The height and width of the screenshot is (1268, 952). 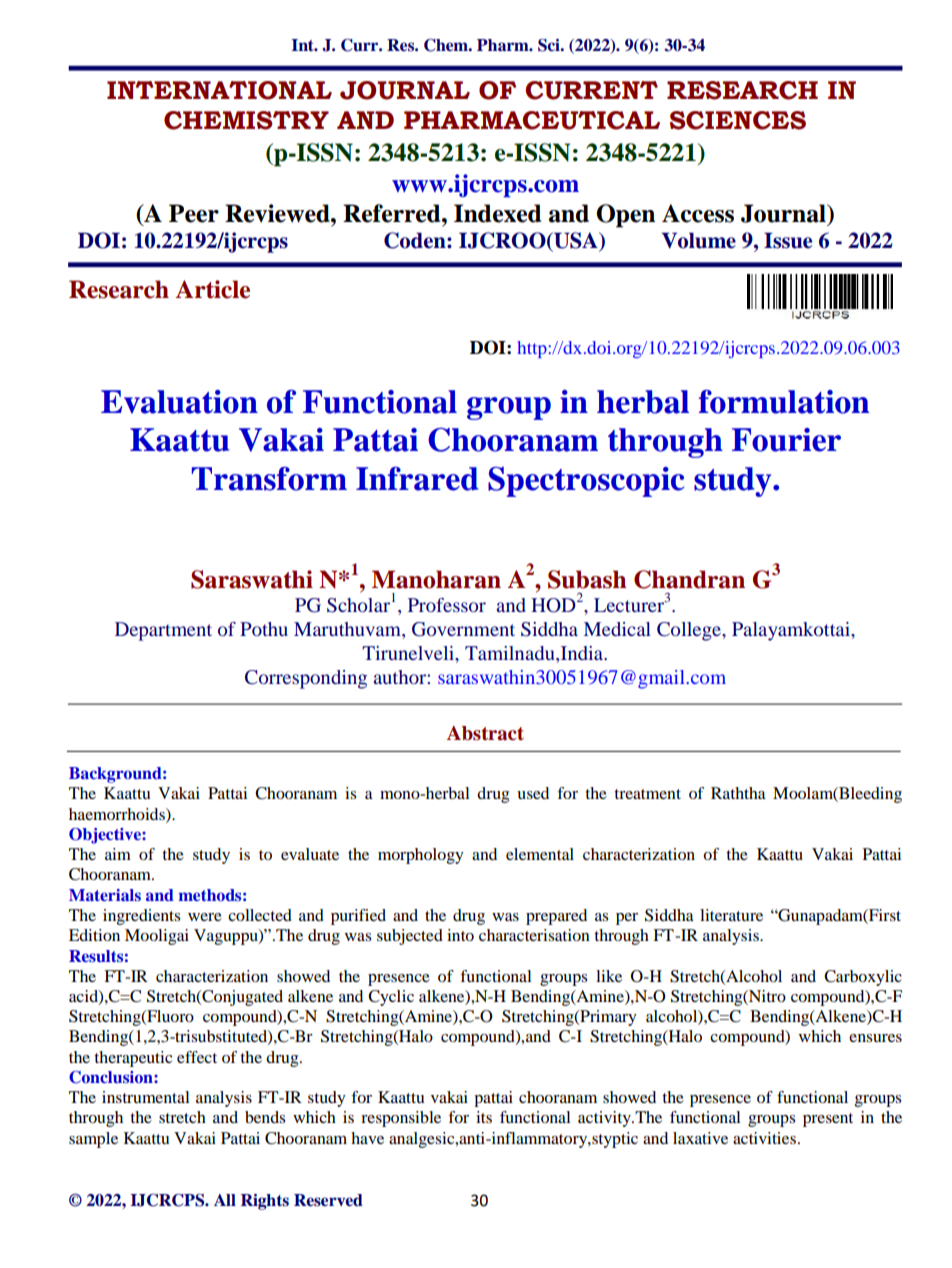 What do you see at coordinates (484, 1117) in the screenshot?
I see `its` at bounding box center [484, 1117].
